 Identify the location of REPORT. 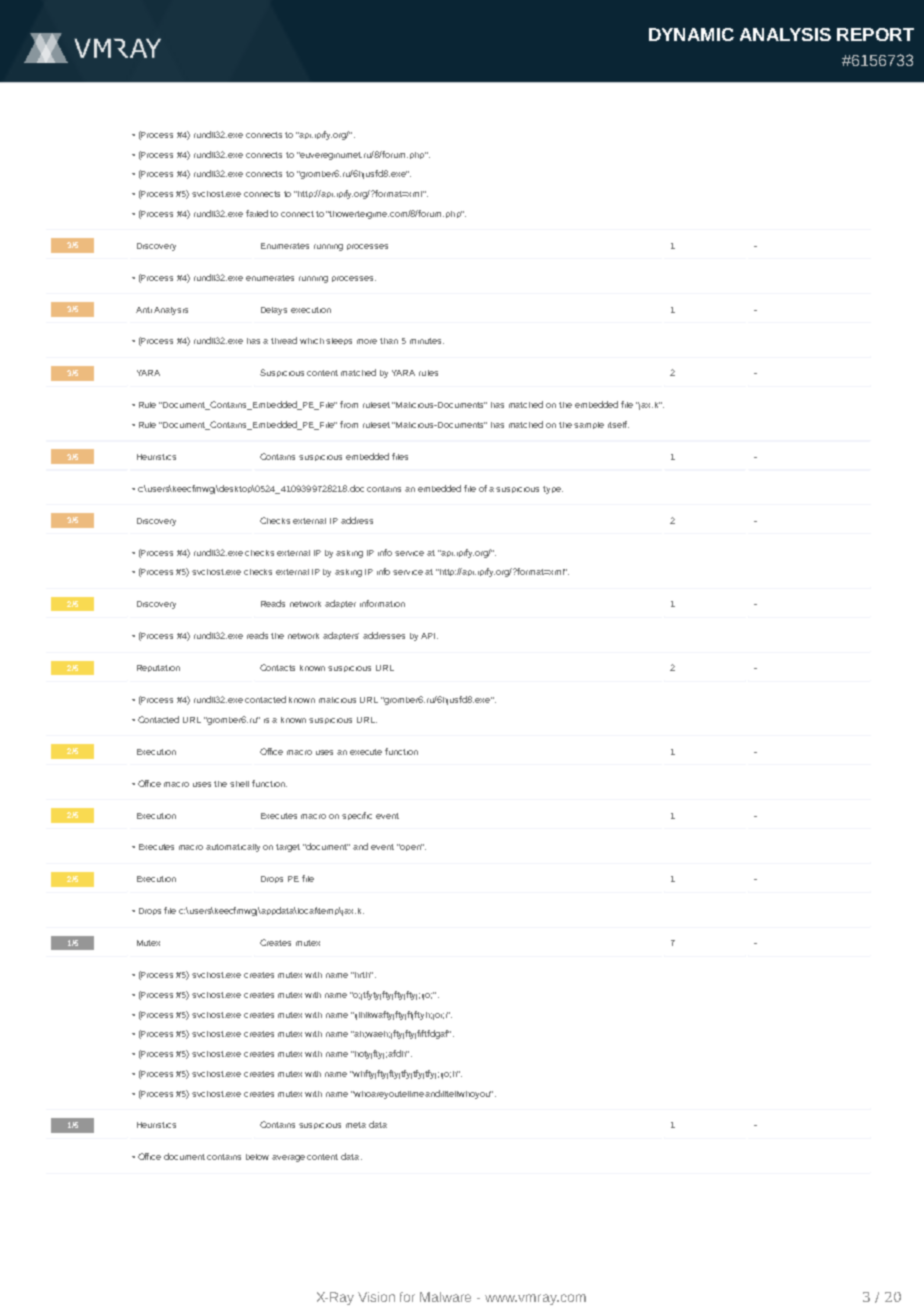
(875, 34).
